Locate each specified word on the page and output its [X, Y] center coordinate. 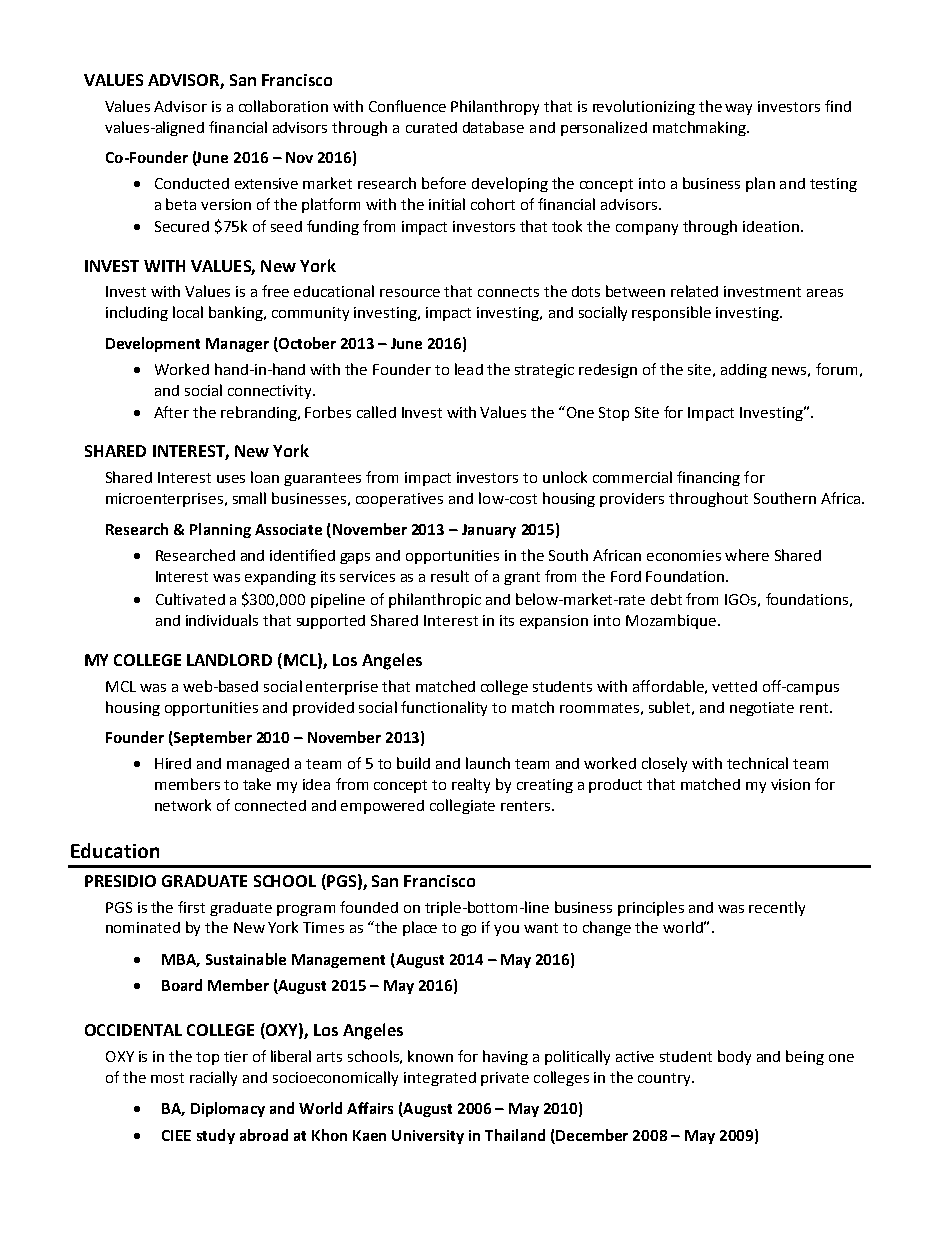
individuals [222, 620]
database [493, 127]
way [738, 109]
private [505, 1079]
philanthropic [435, 600]
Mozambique [671, 621]
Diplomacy [228, 1109]
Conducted [192, 183]
